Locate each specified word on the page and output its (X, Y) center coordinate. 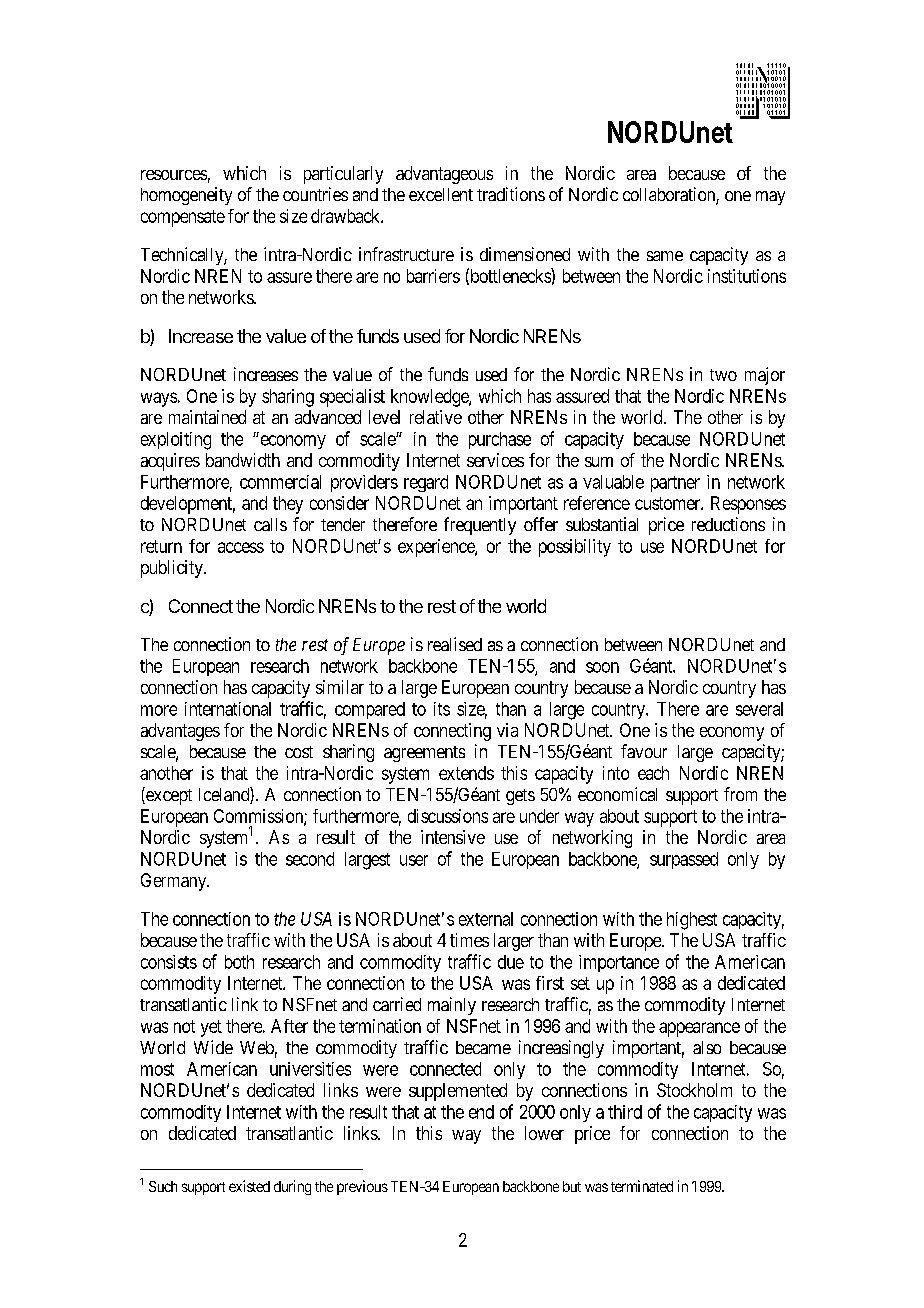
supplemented (458, 1092)
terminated (642, 1186)
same (665, 256)
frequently (480, 526)
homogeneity (186, 196)
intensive (453, 837)
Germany (175, 882)
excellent (441, 194)
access (241, 547)
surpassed (684, 860)
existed (249, 1186)
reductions (728, 524)
